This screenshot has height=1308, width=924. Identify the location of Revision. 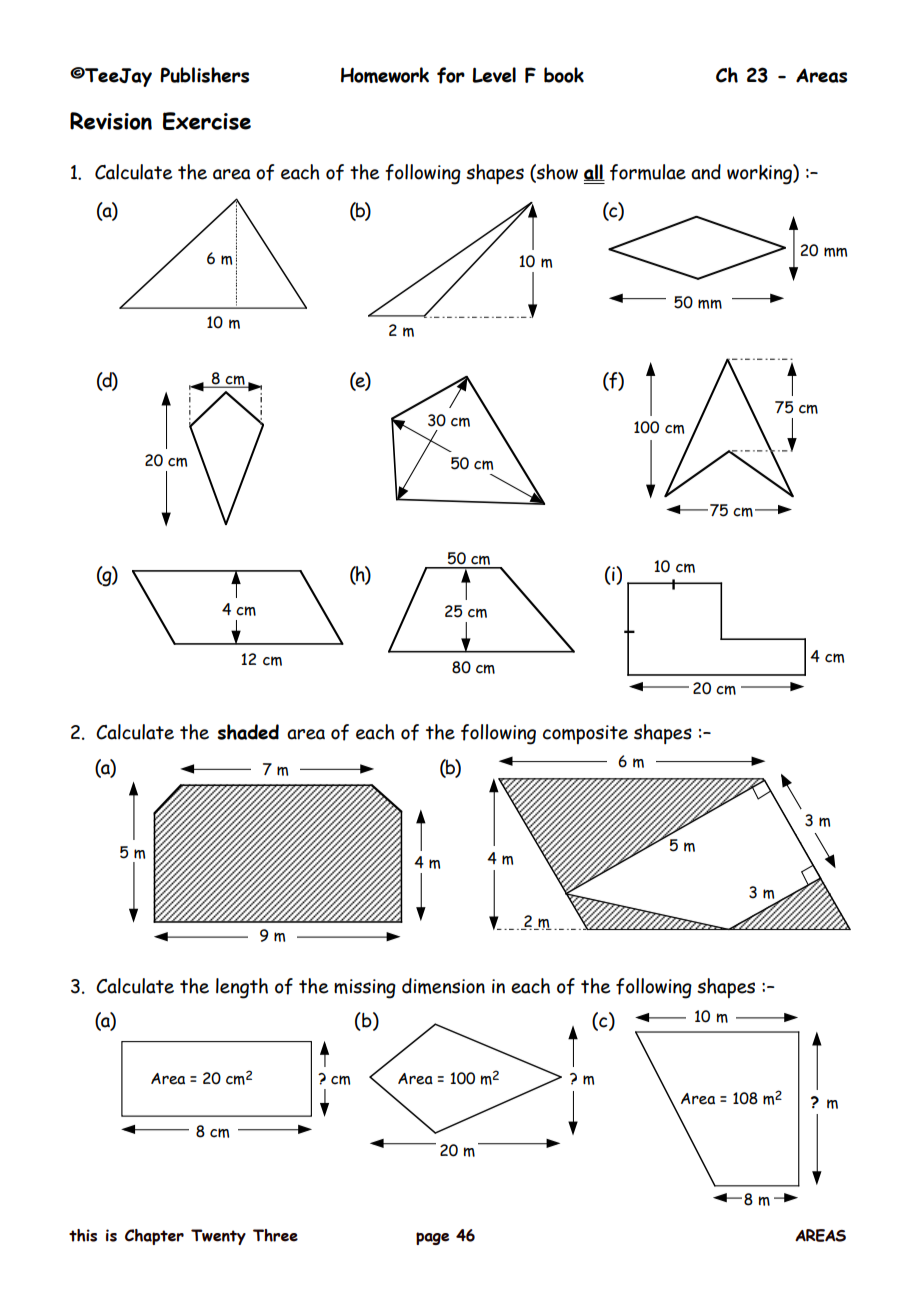
(111, 121).
